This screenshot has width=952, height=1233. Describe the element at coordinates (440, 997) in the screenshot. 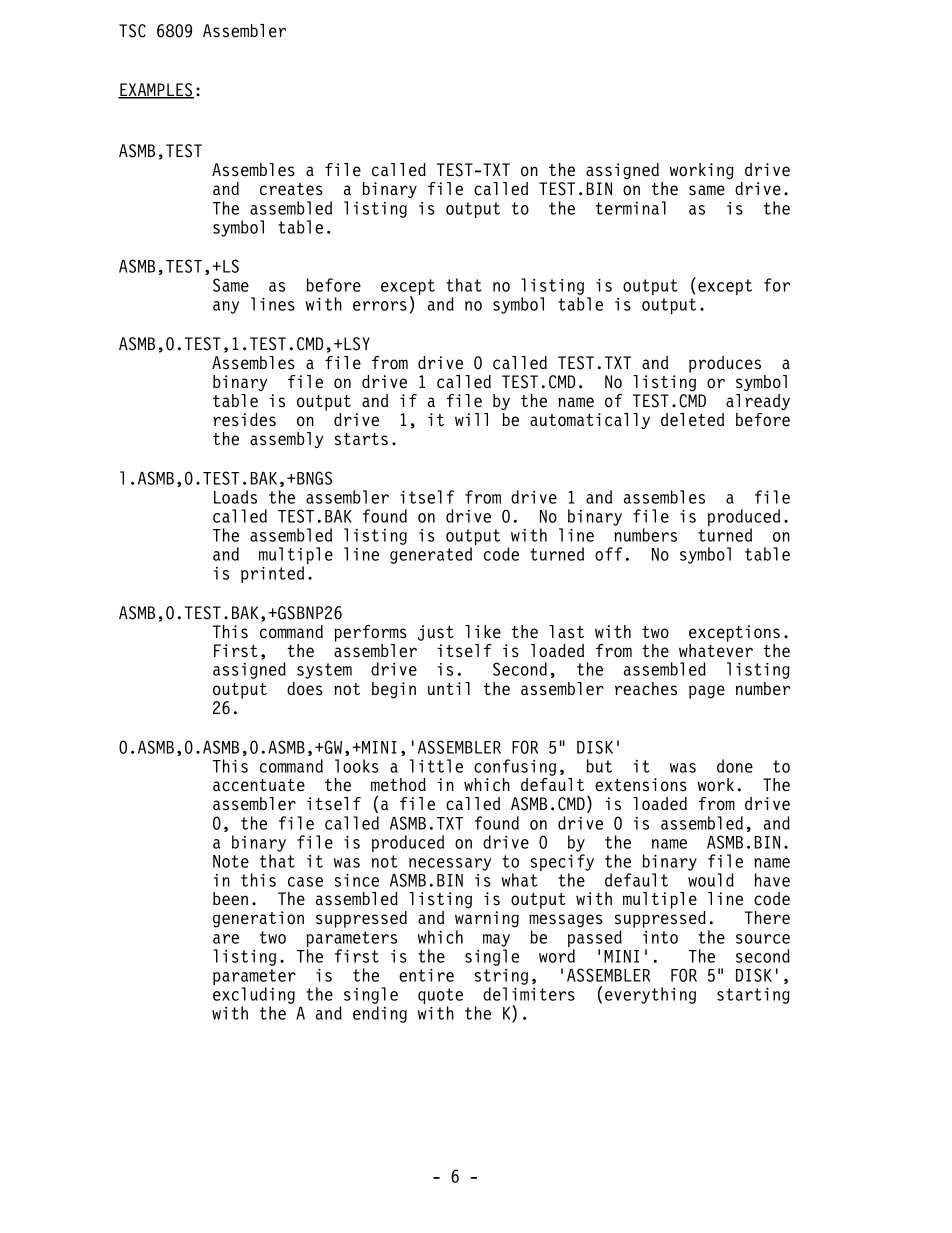

I see `quote` at that location.
